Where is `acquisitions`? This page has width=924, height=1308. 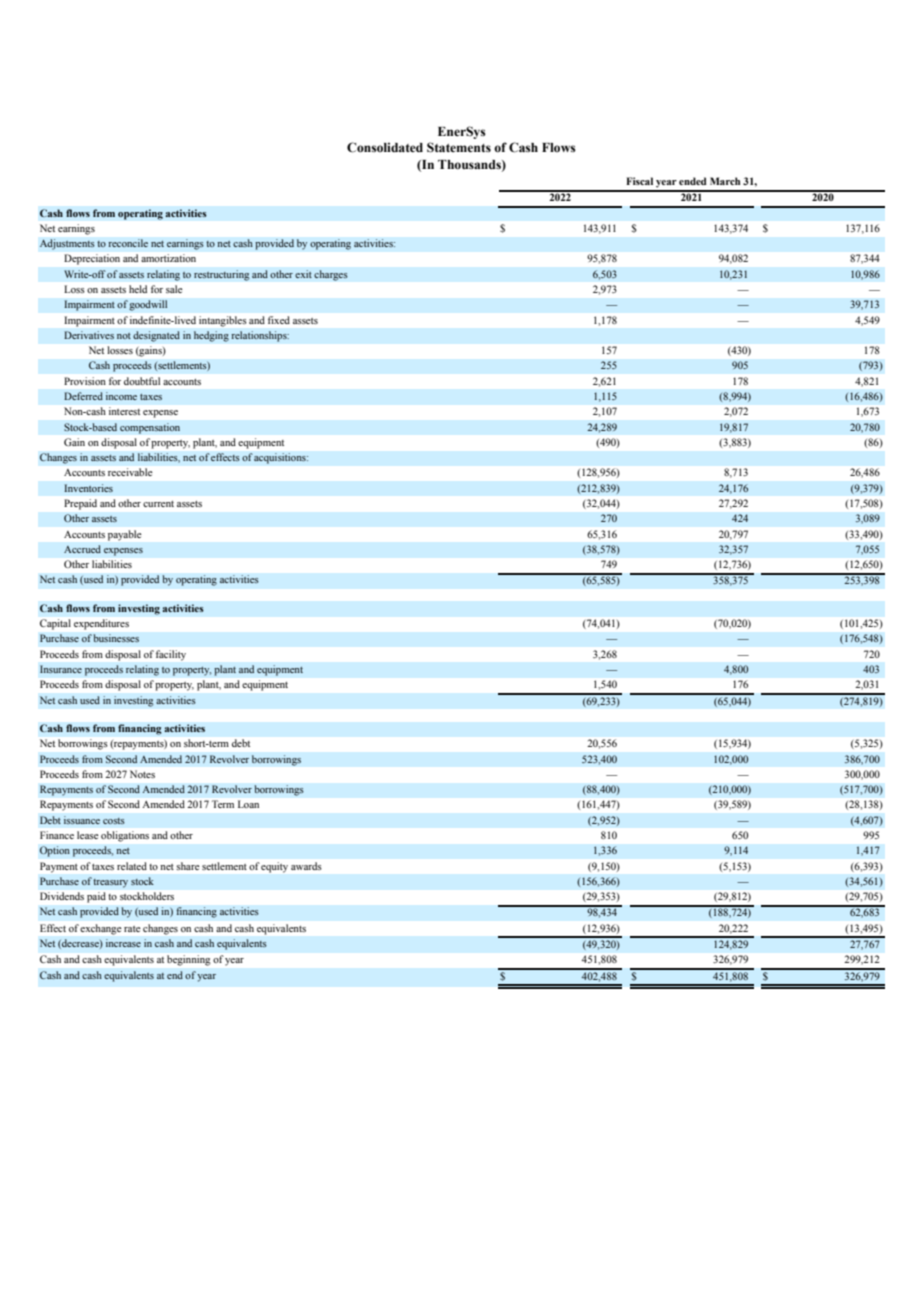 acquisitions is located at coordinates (281, 458).
